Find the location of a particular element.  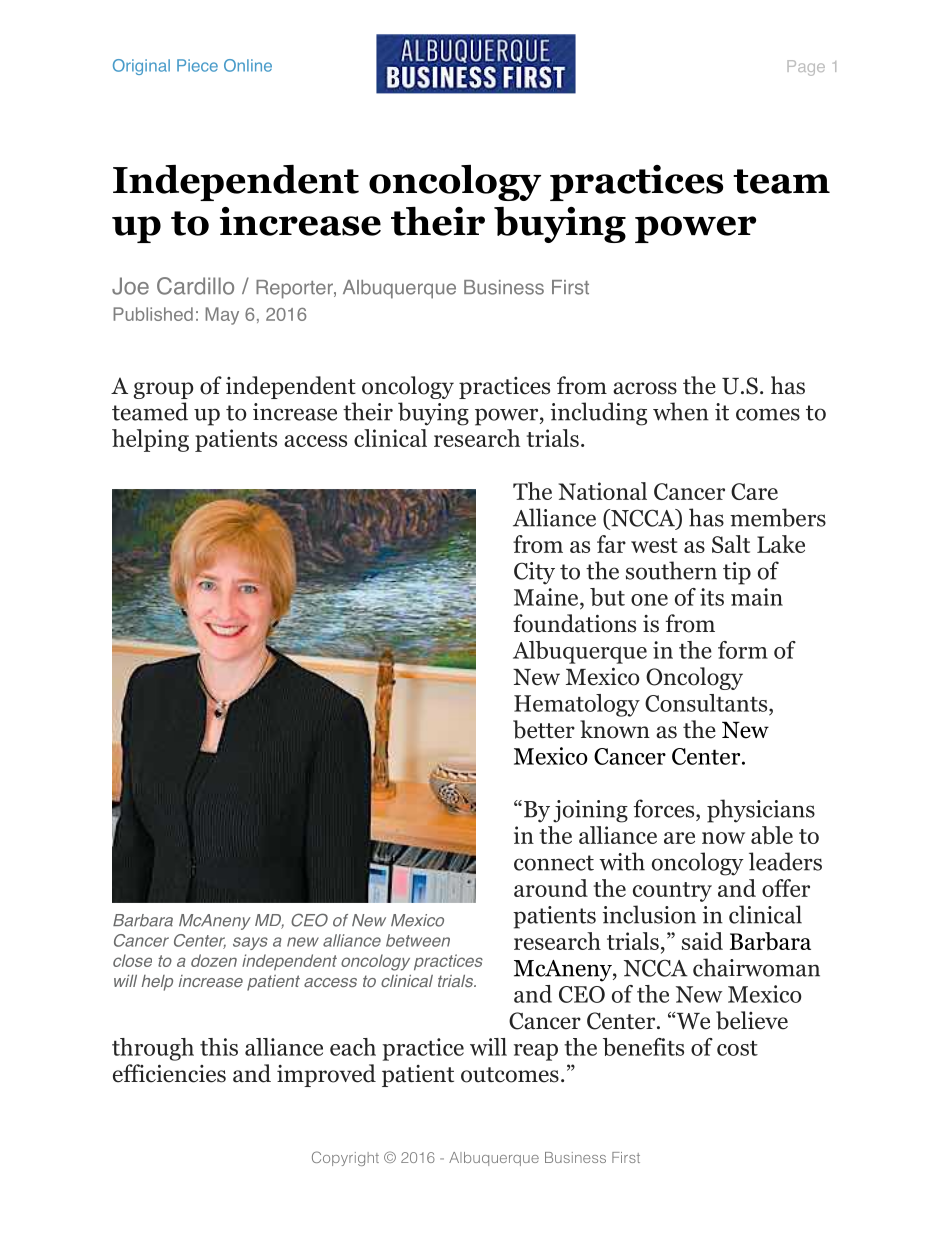

Consultants is located at coordinates (707, 703).
